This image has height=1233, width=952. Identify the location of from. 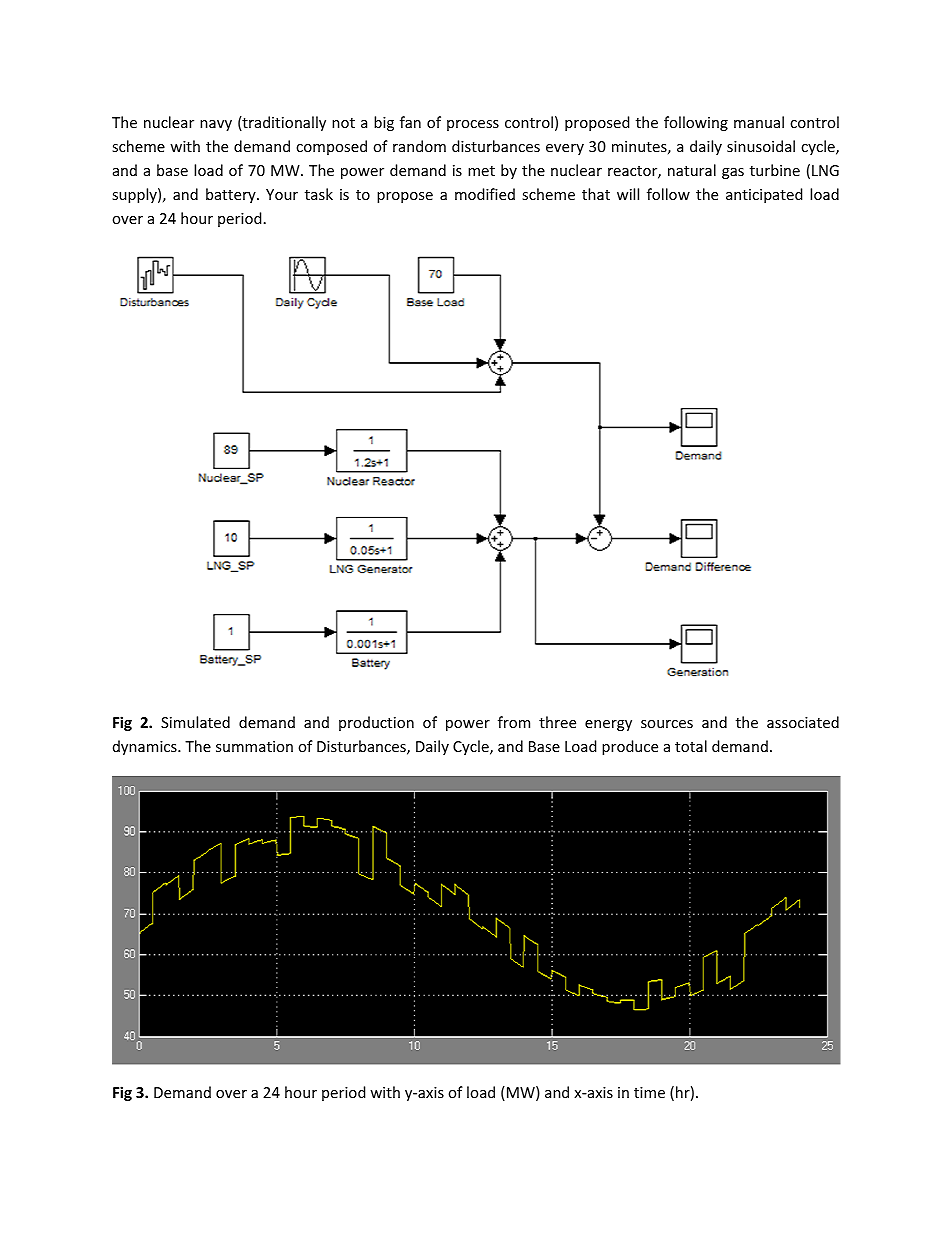
(514, 722).
